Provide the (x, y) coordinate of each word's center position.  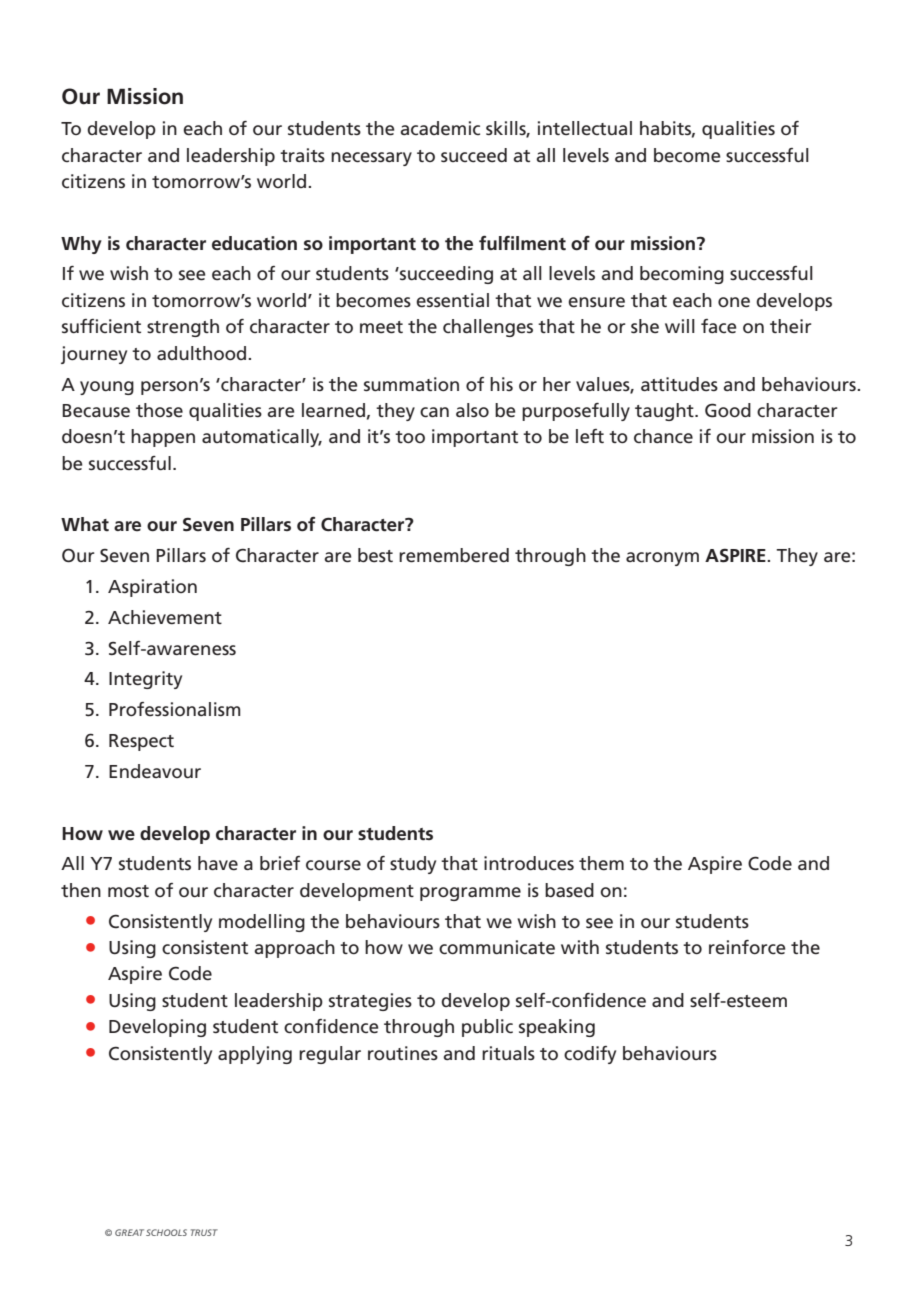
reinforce (747, 947)
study (413, 865)
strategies (370, 1002)
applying (255, 1055)
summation (411, 384)
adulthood (203, 353)
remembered (454, 555)
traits (302, 155)
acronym (662, 559)
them (601, 863)
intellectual (585, 128)
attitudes (679, 384)
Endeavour (155, 771)
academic (440, 128)
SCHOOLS (166, 1232)
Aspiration (152, 588)
